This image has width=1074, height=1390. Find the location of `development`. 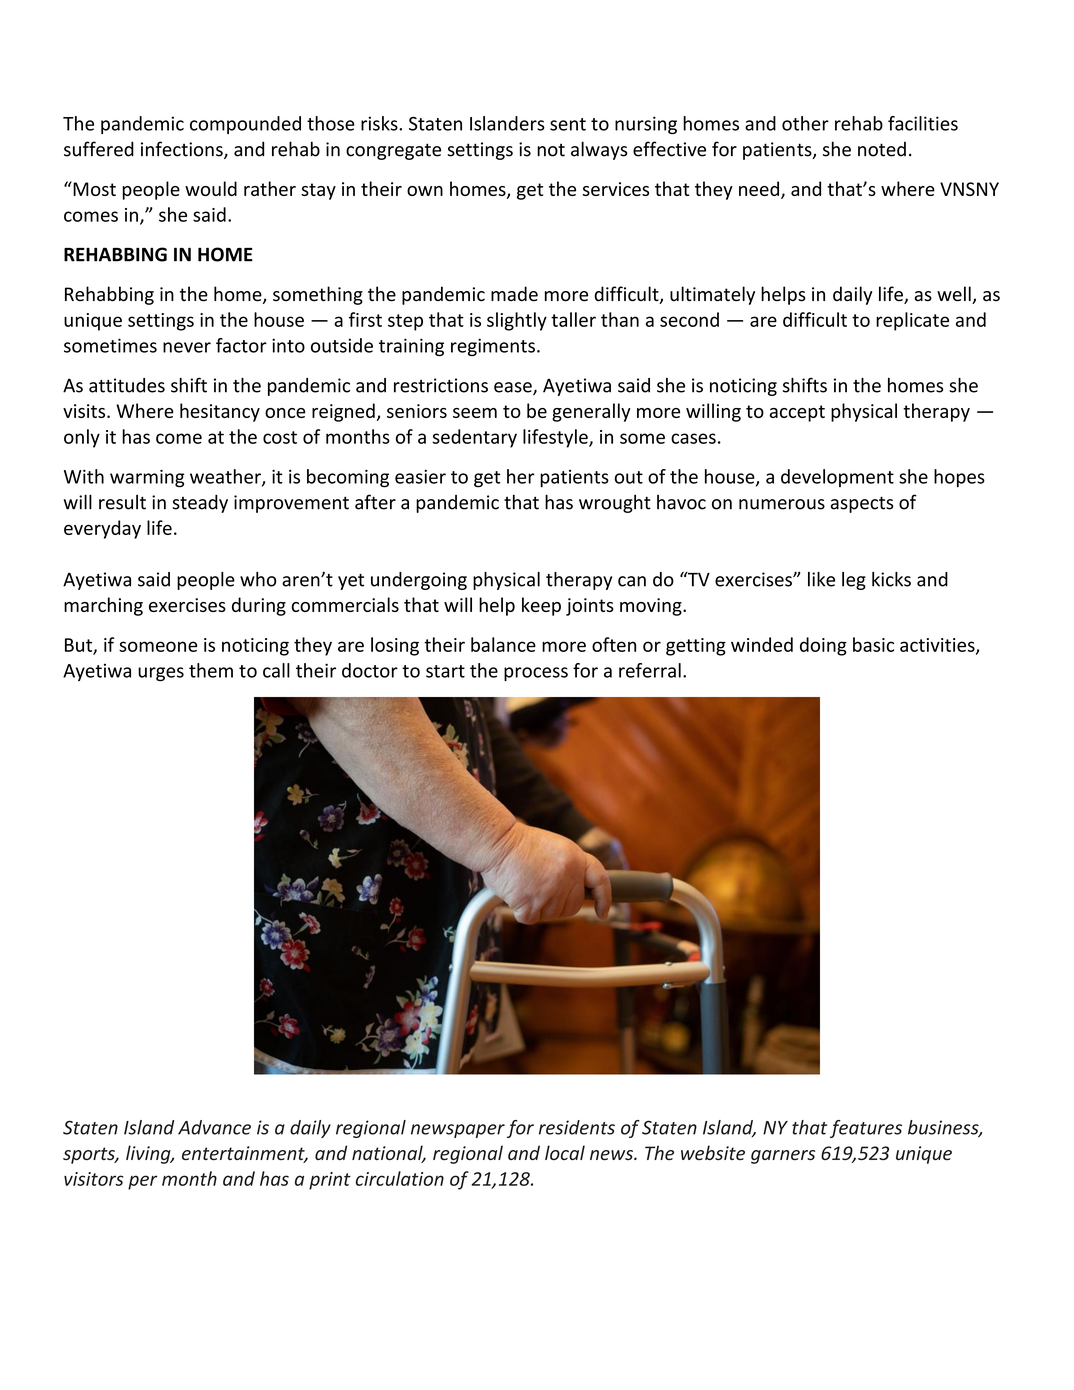

development is located at coordinates (837, 478).
